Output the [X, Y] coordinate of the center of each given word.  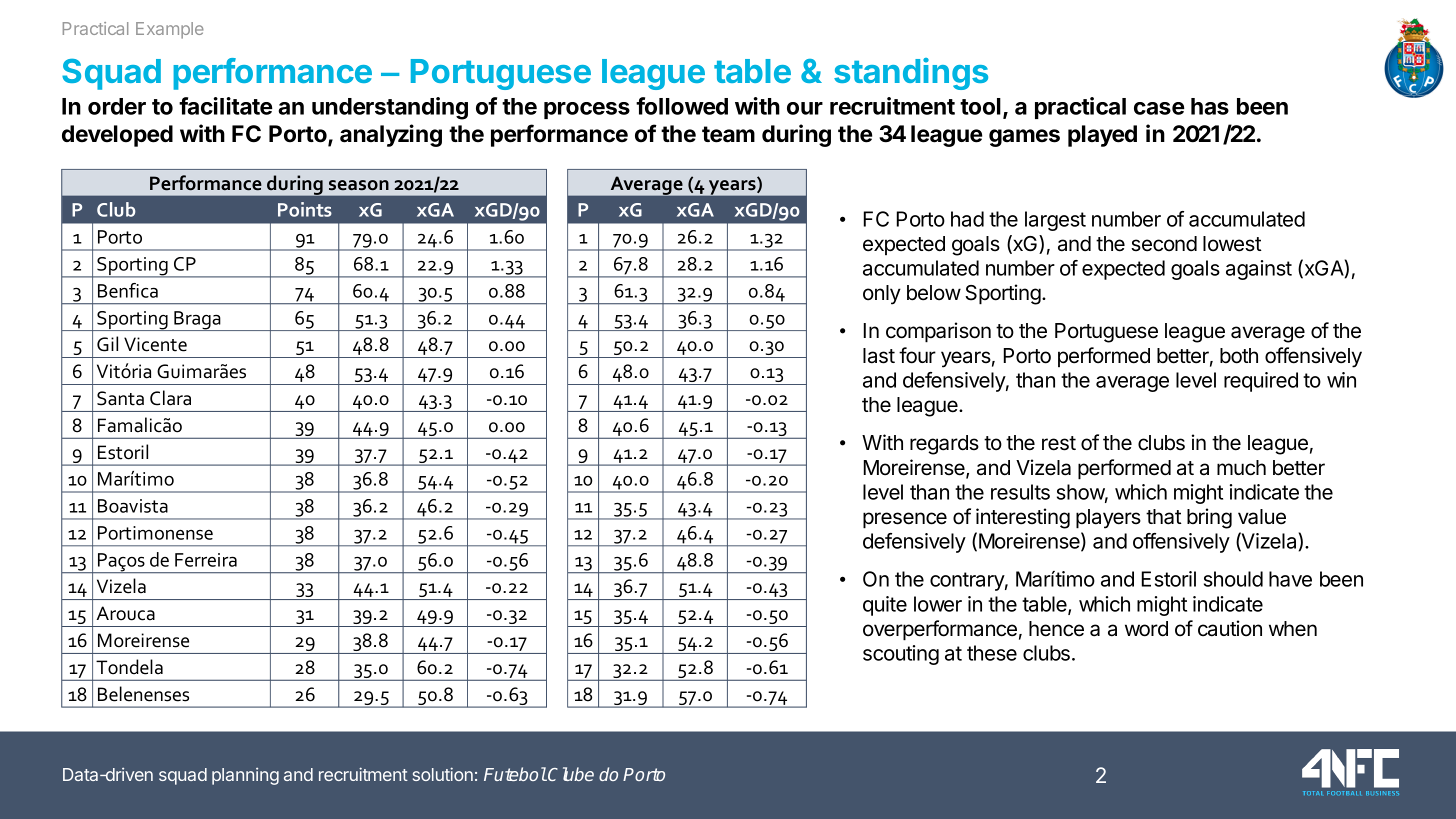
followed [682, 106]
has [1210, 106]
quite [885, 606]
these [992, 653]
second [1164, 244]
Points [305, 209]
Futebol [515, 774]
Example [170, 30]
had [967, 219]
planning [245, 776]
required [1261, 382]
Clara [170, 398]
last [879, 356]
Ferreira [206, 560]
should [1233, 579]
